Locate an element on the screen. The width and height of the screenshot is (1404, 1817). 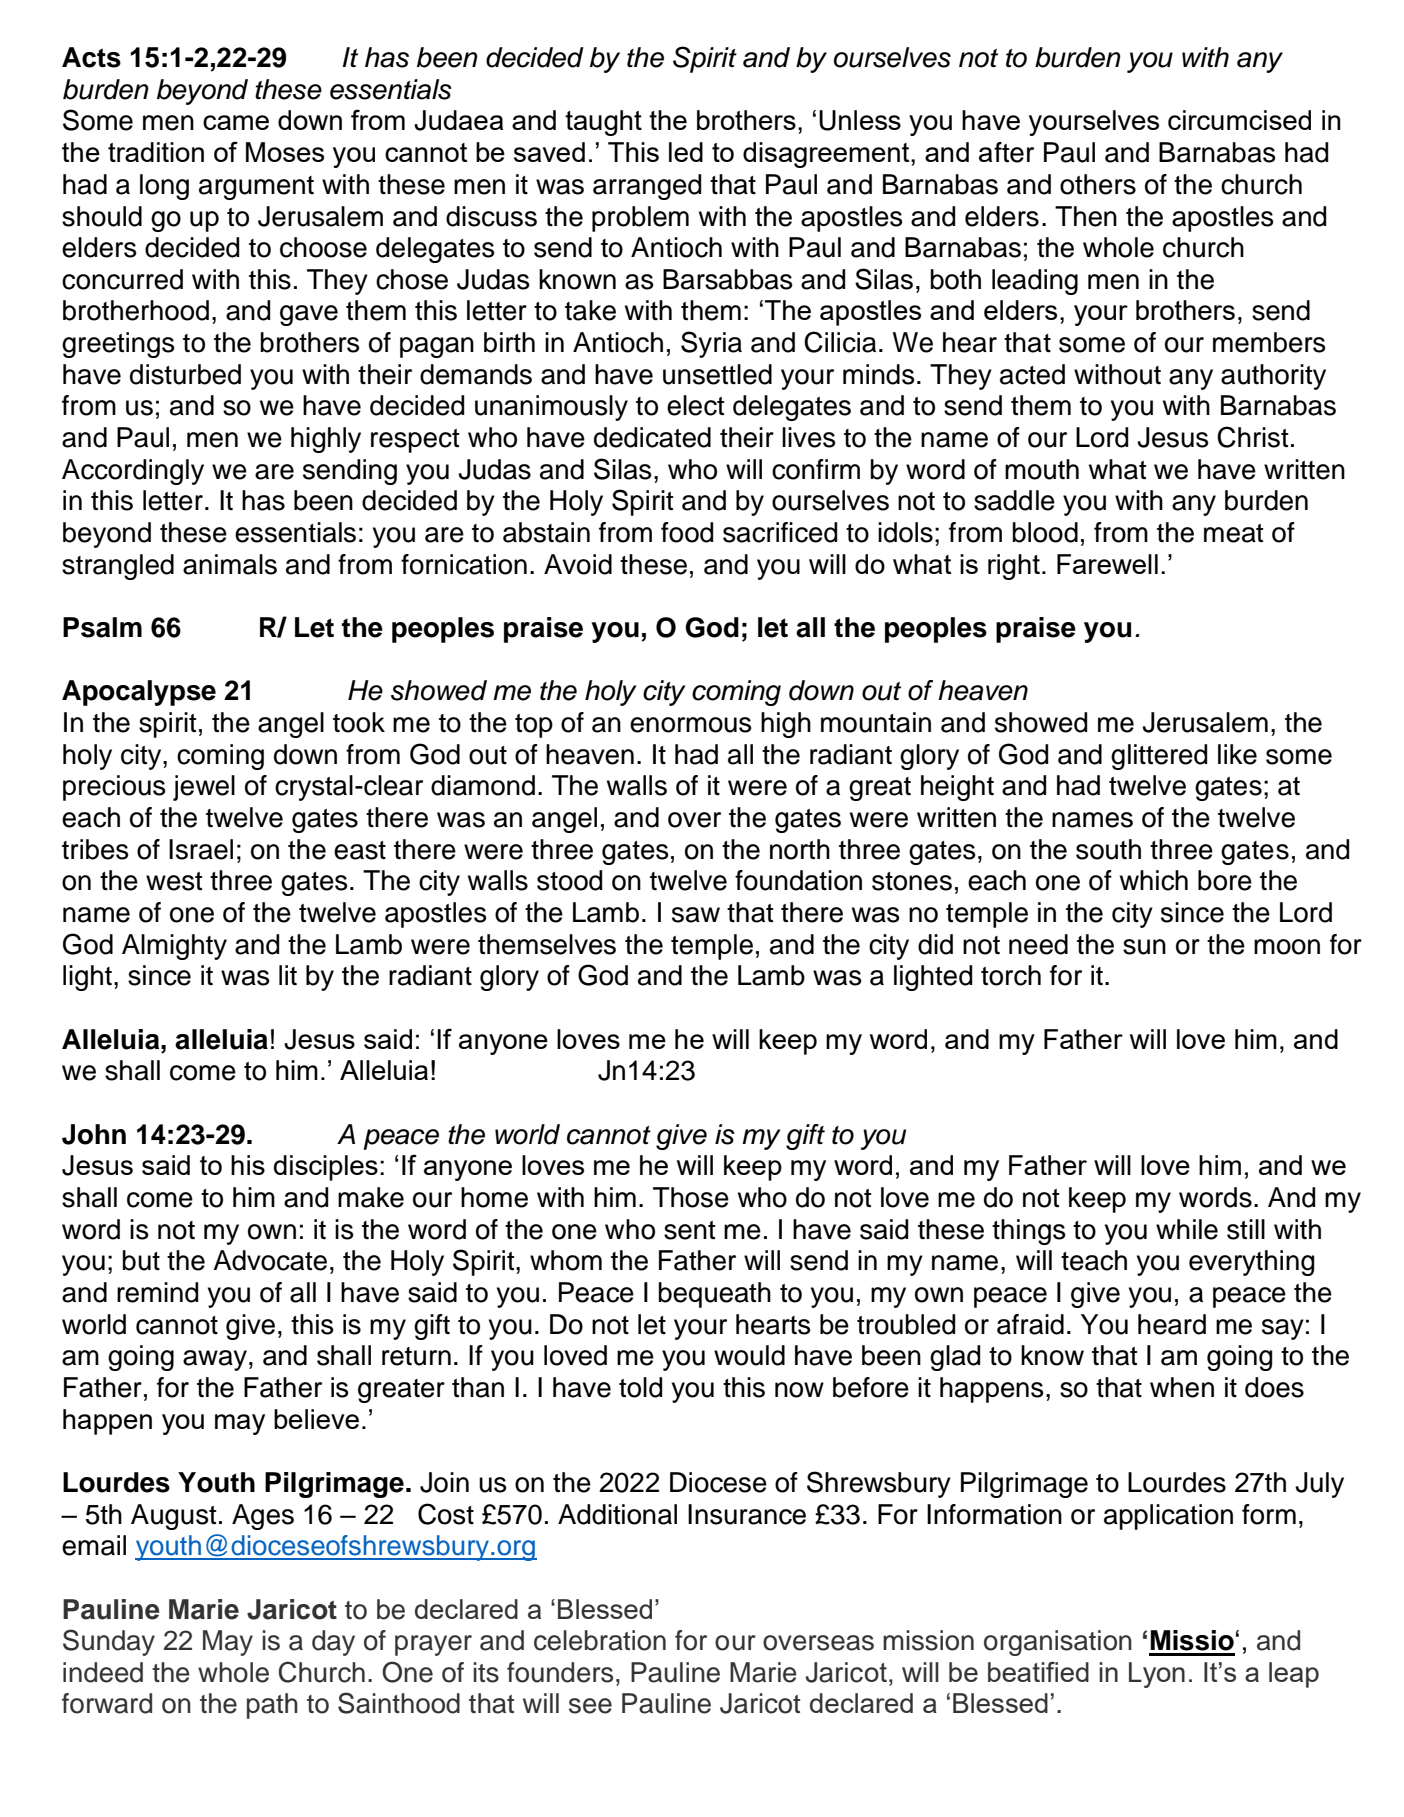
came is located at coordinates (236, 122).
